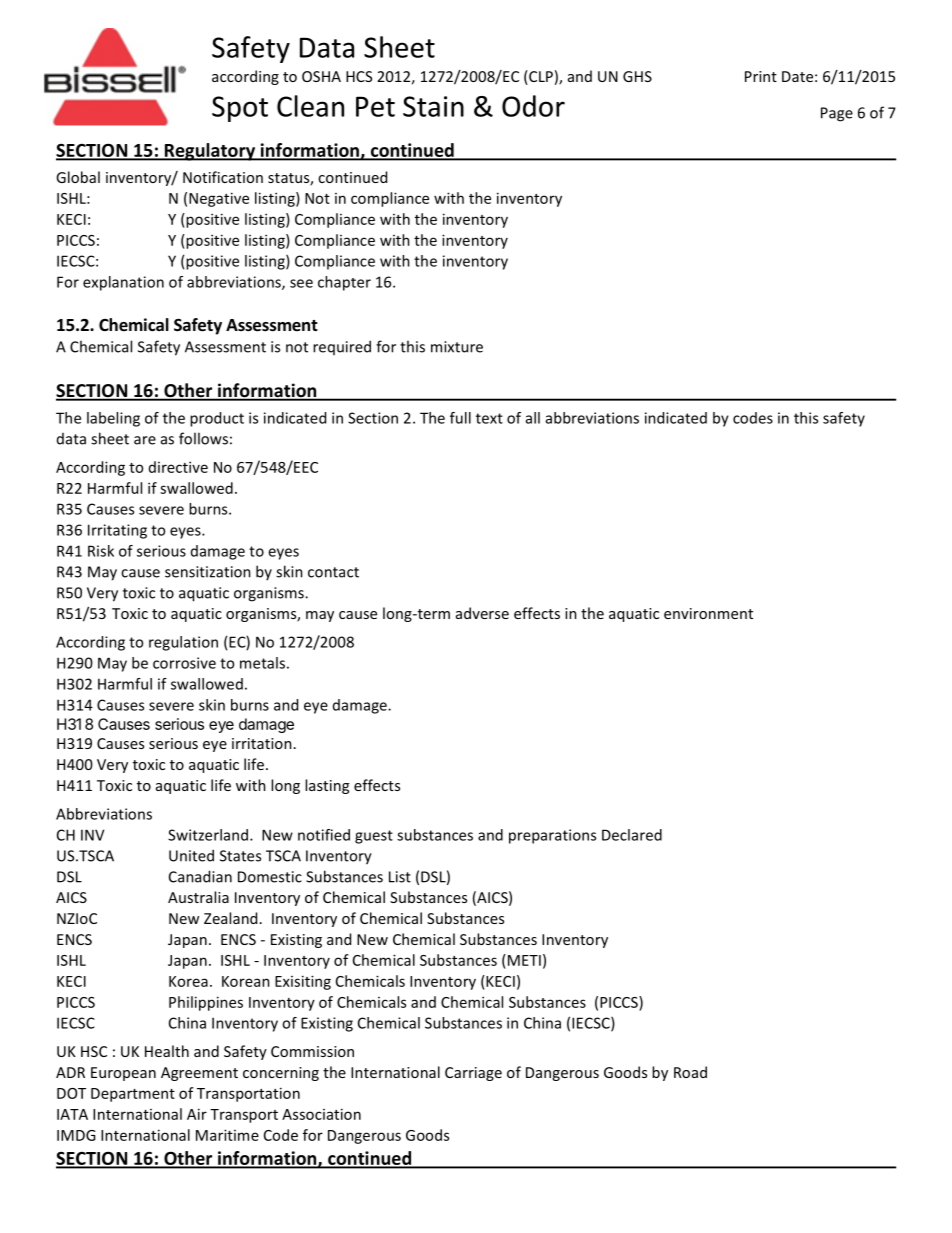 This screenshot has width=952, height=1233. Describe the element at coordinates (133, 1095) in the screenshot. I see `Department` at that location.
